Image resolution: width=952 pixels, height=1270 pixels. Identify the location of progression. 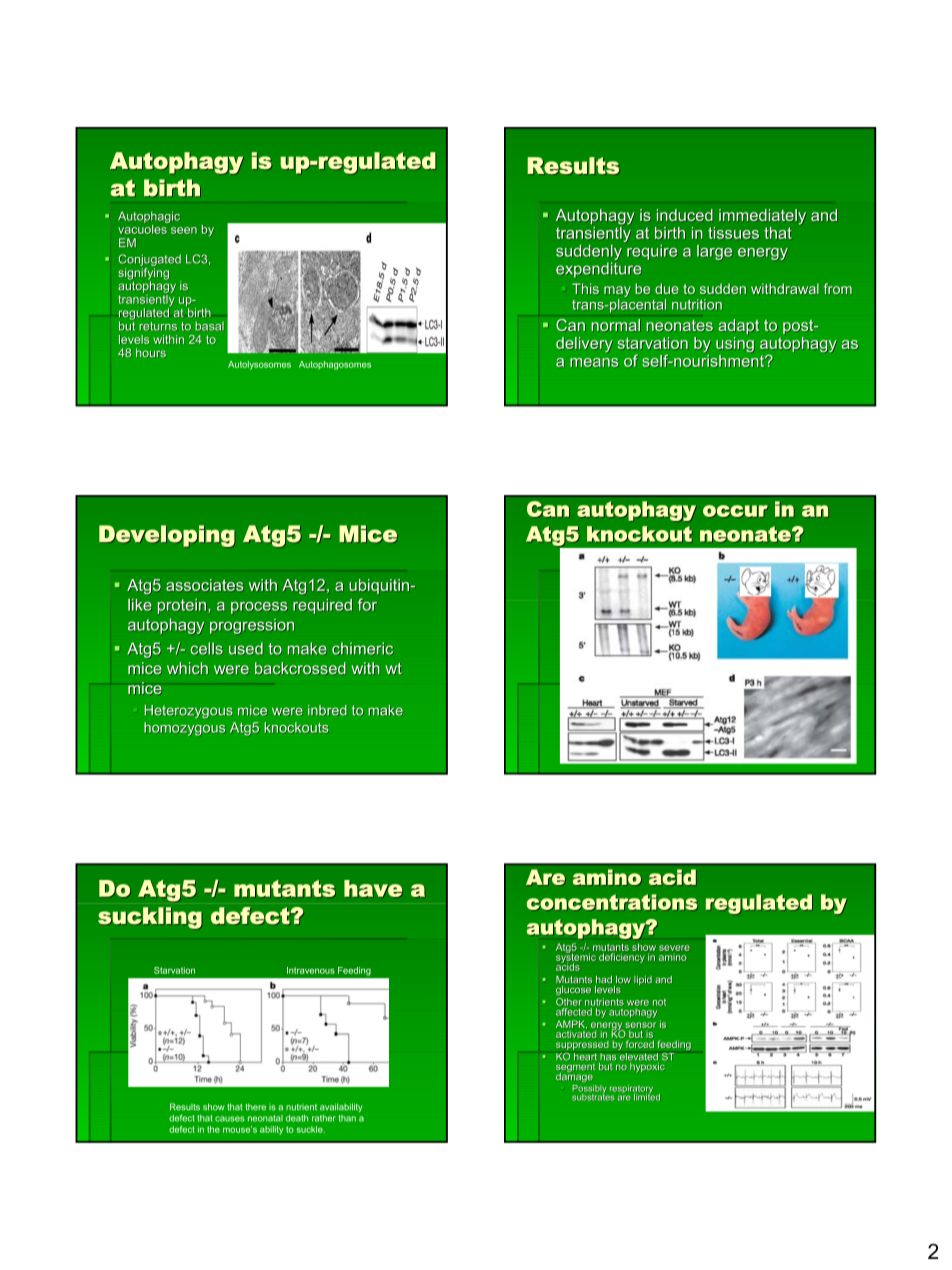
(252, 626).
